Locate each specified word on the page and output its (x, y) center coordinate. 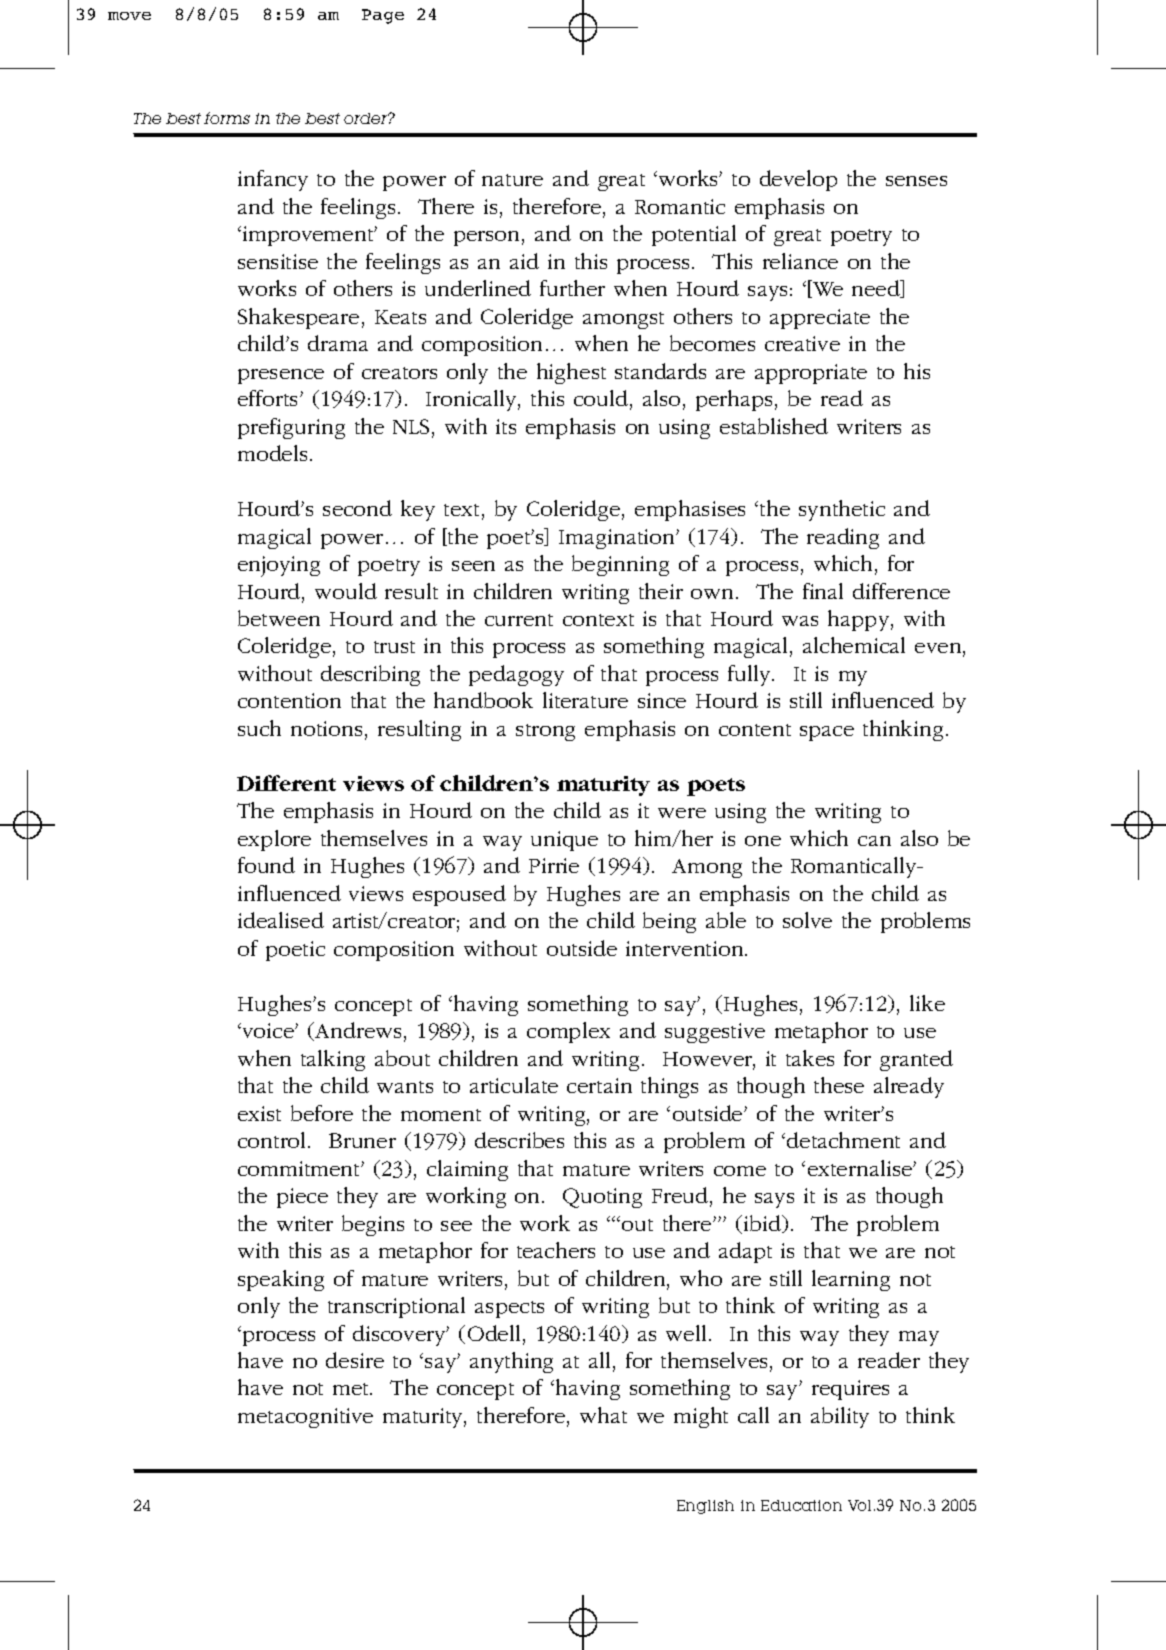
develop (798, 180)
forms (227, 118)
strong (545, 732)
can (874, 841)
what (603, 1415)
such (259, 728)
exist (259, 1113)
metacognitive (305, 1418)
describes (519, 1140)
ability (840, 1417)
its (506, 426)
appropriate (811, 374)
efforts (269, 398)
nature (512, 180)
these (839, 1085)
